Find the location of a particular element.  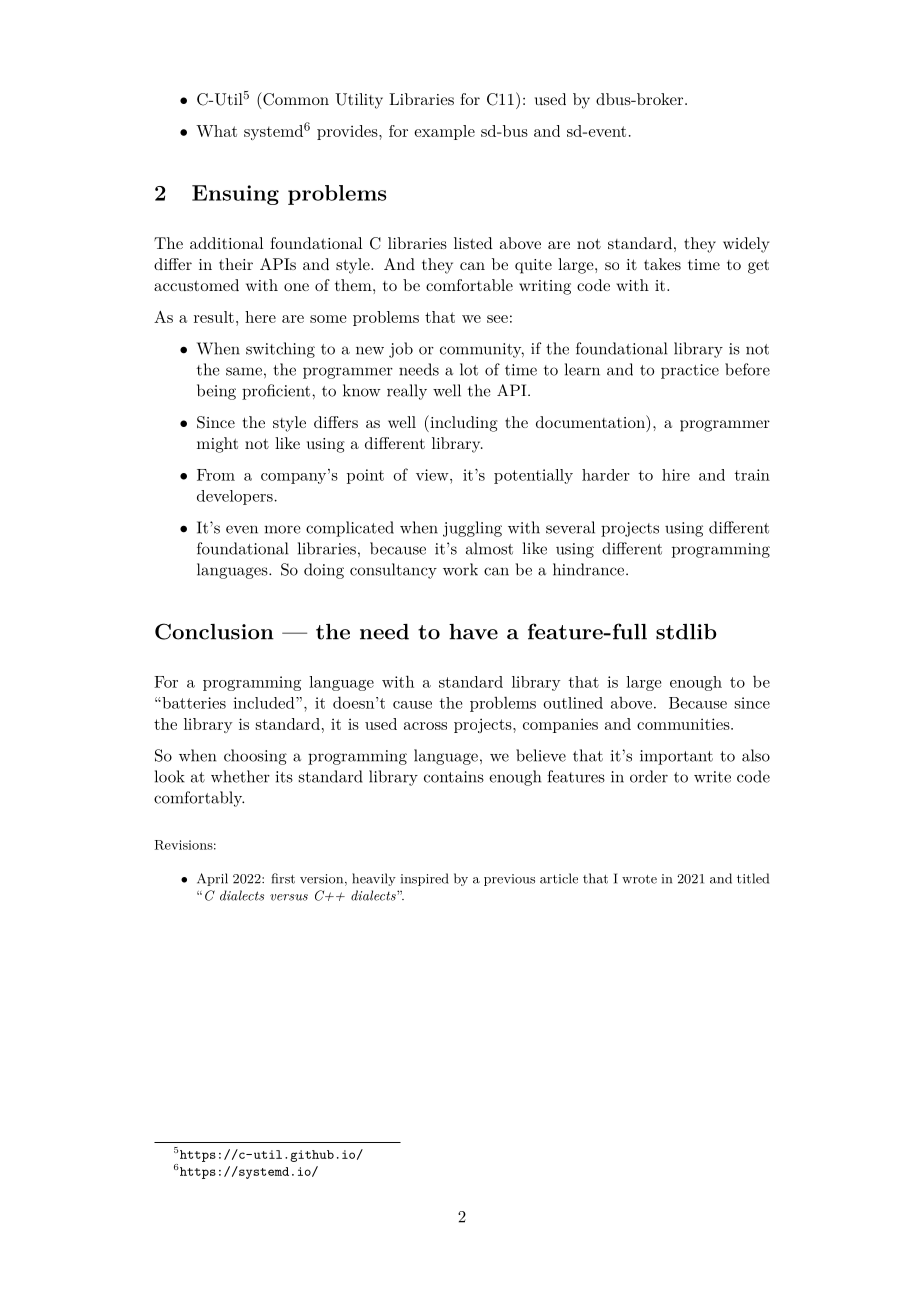

What is located at coordinates (216, 131).
